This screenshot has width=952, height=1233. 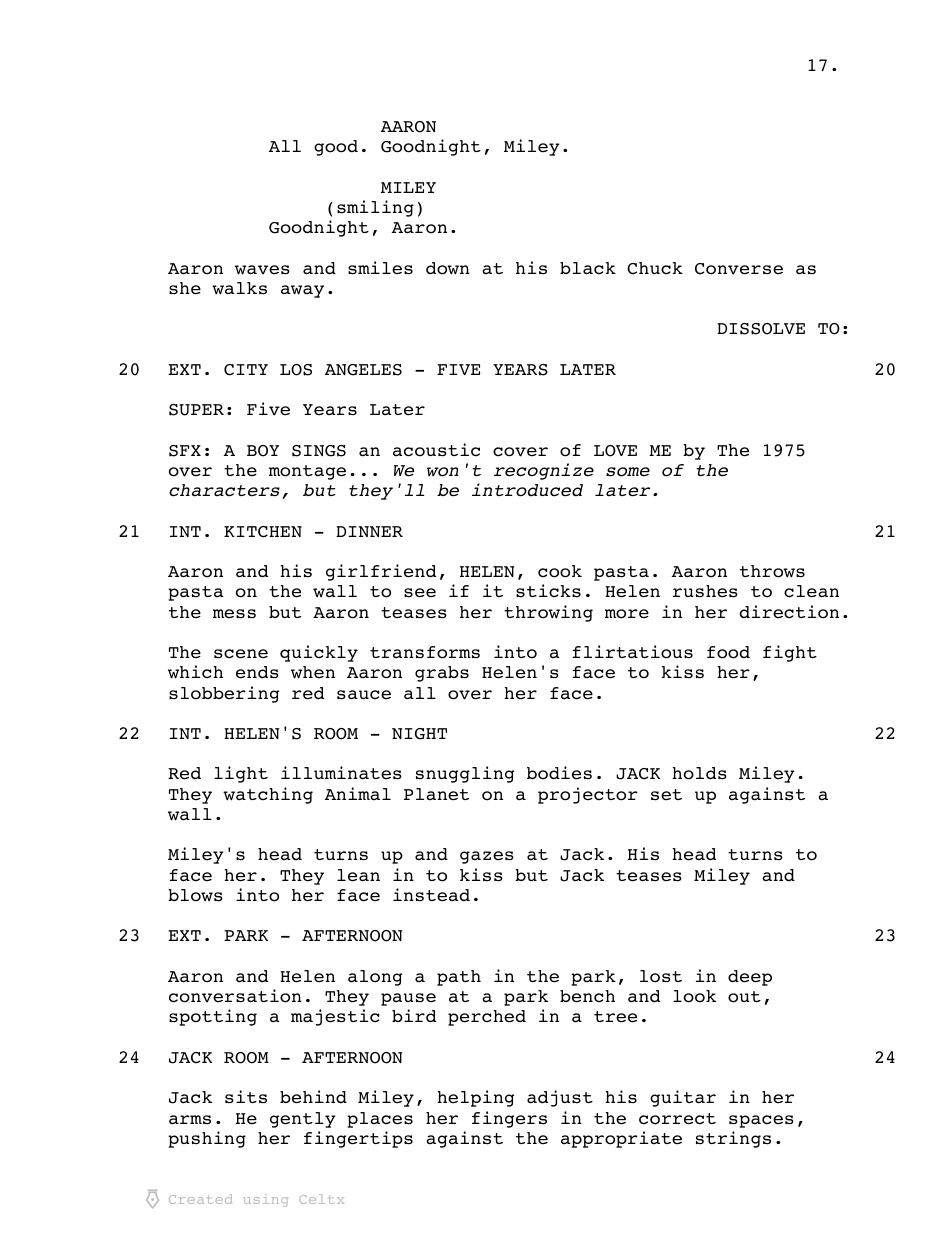 I want to click on some, so click(x=628, y=472).
